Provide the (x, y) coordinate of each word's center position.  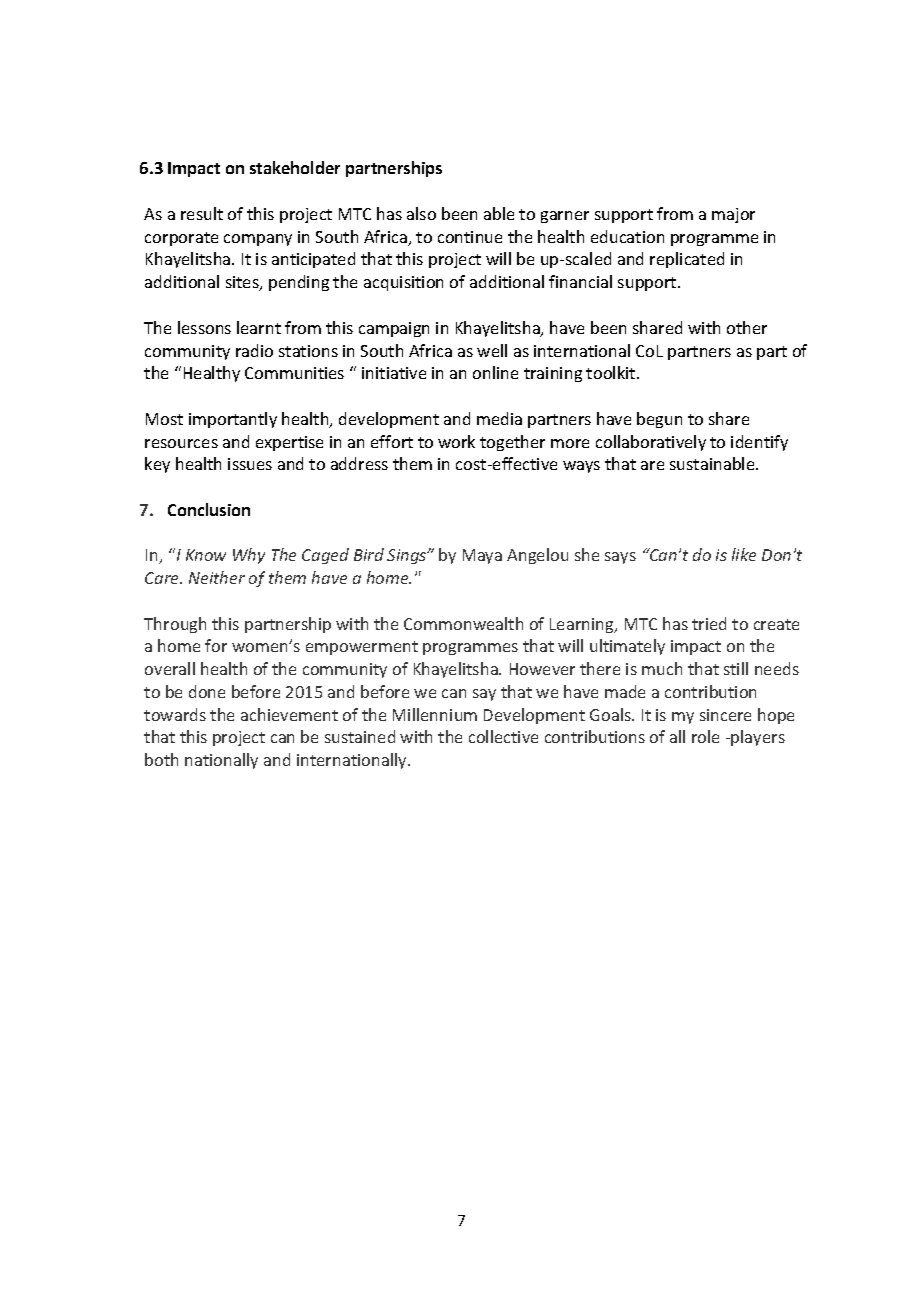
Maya (482, 556)
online (495, 372)
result (202, 213)
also (421, 213)
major (733, 215)
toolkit (612, 372)
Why (249, 556)
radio (254, 350)
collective (503, 736)
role (705, 736)
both (161, 759)
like (744, 554)
